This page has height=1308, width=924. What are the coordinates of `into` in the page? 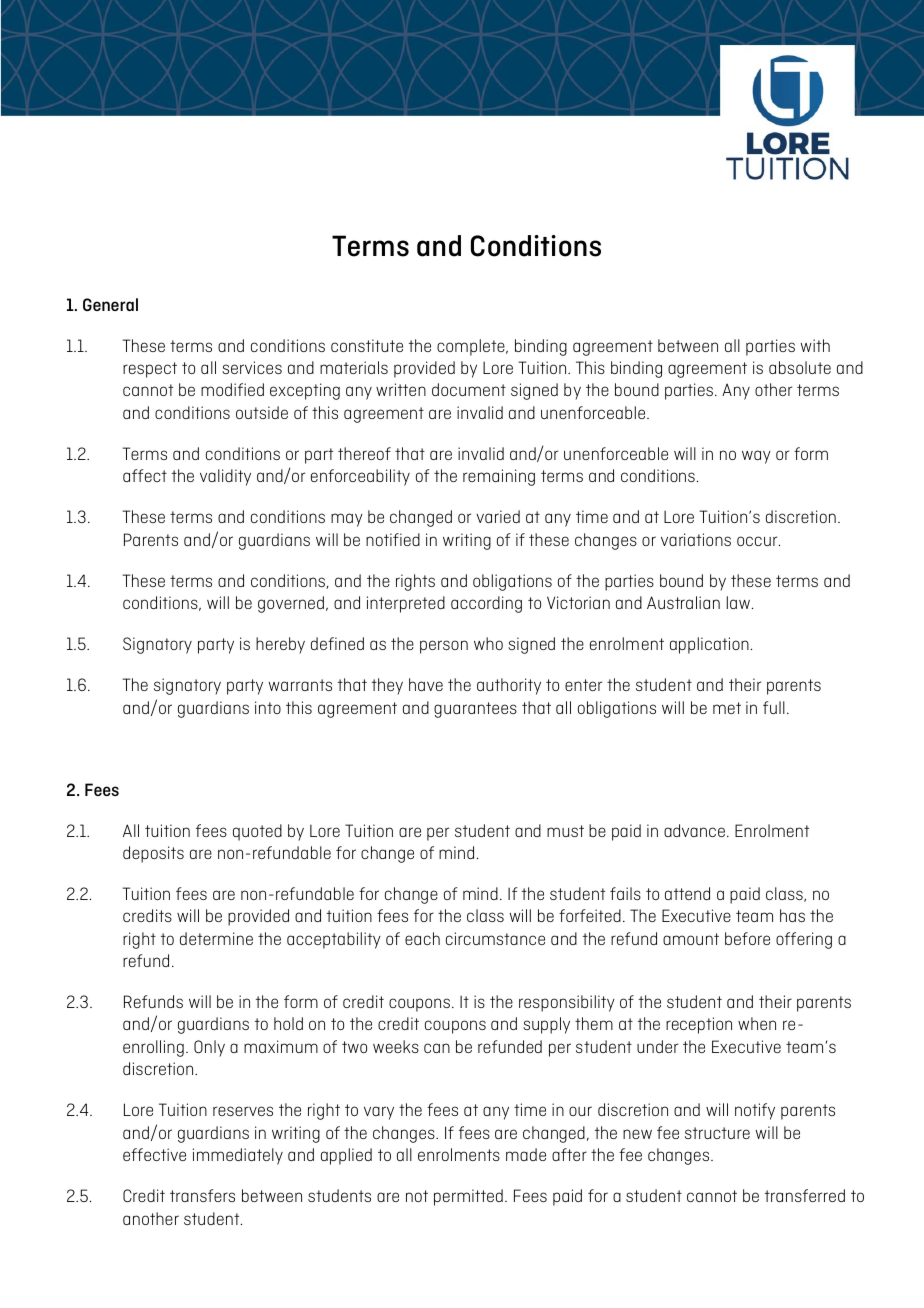 It's located at (268, 707).
